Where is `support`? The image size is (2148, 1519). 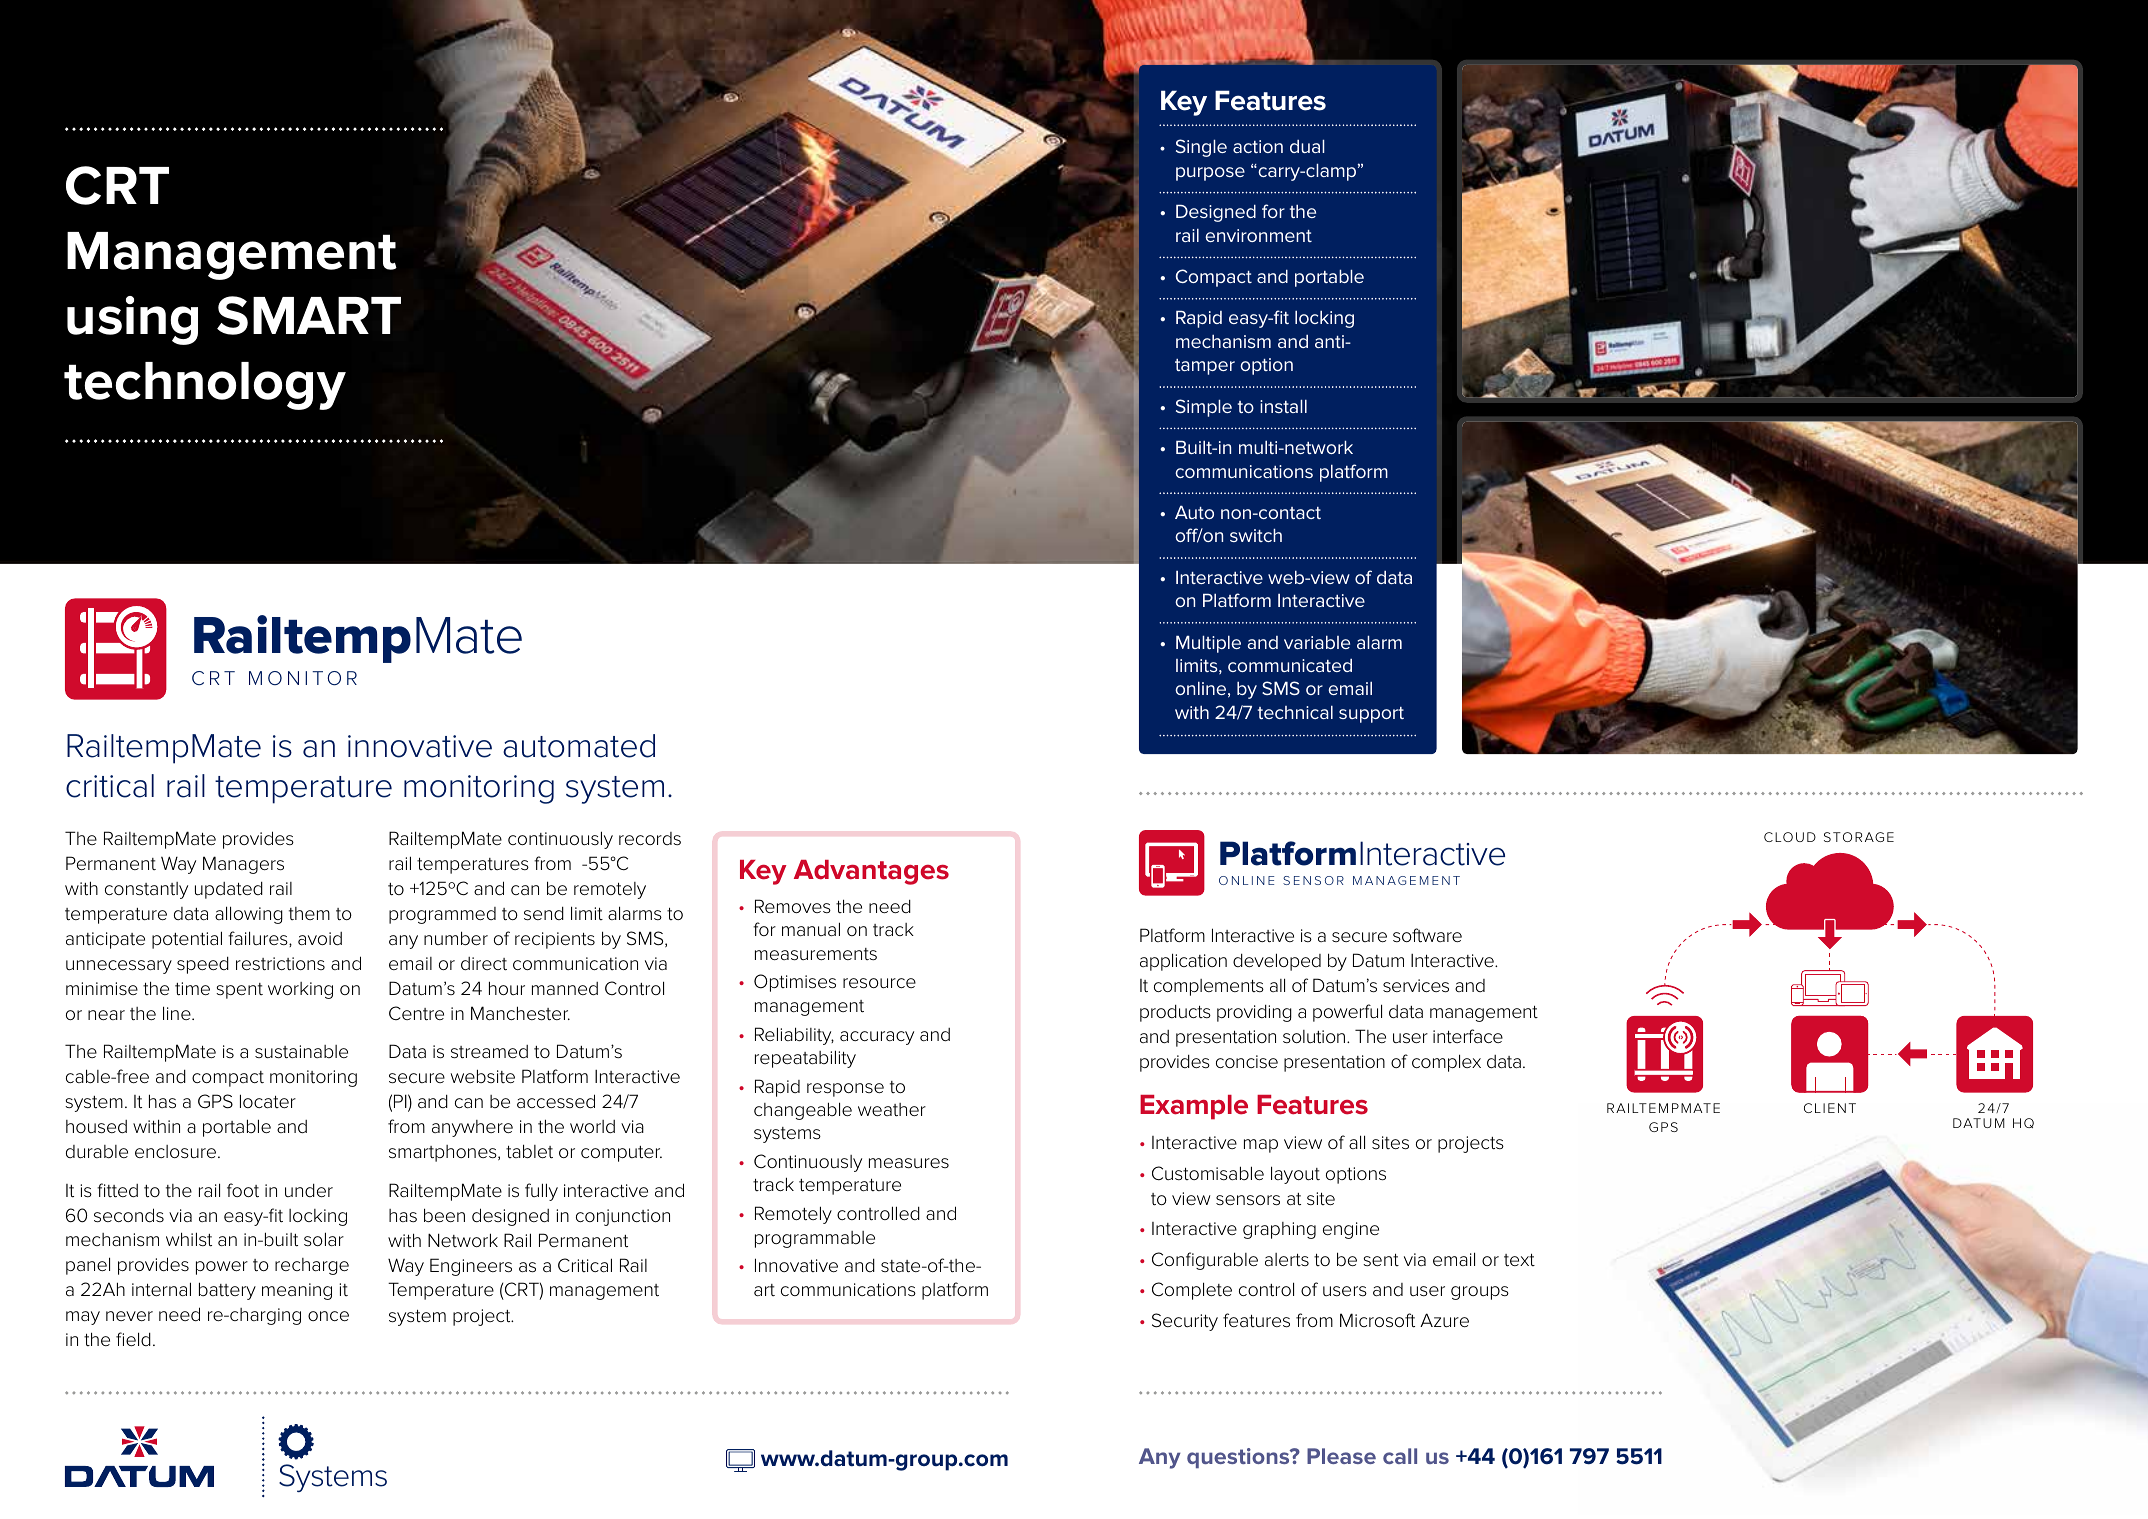
support is located at coordinates (1371, 715).
